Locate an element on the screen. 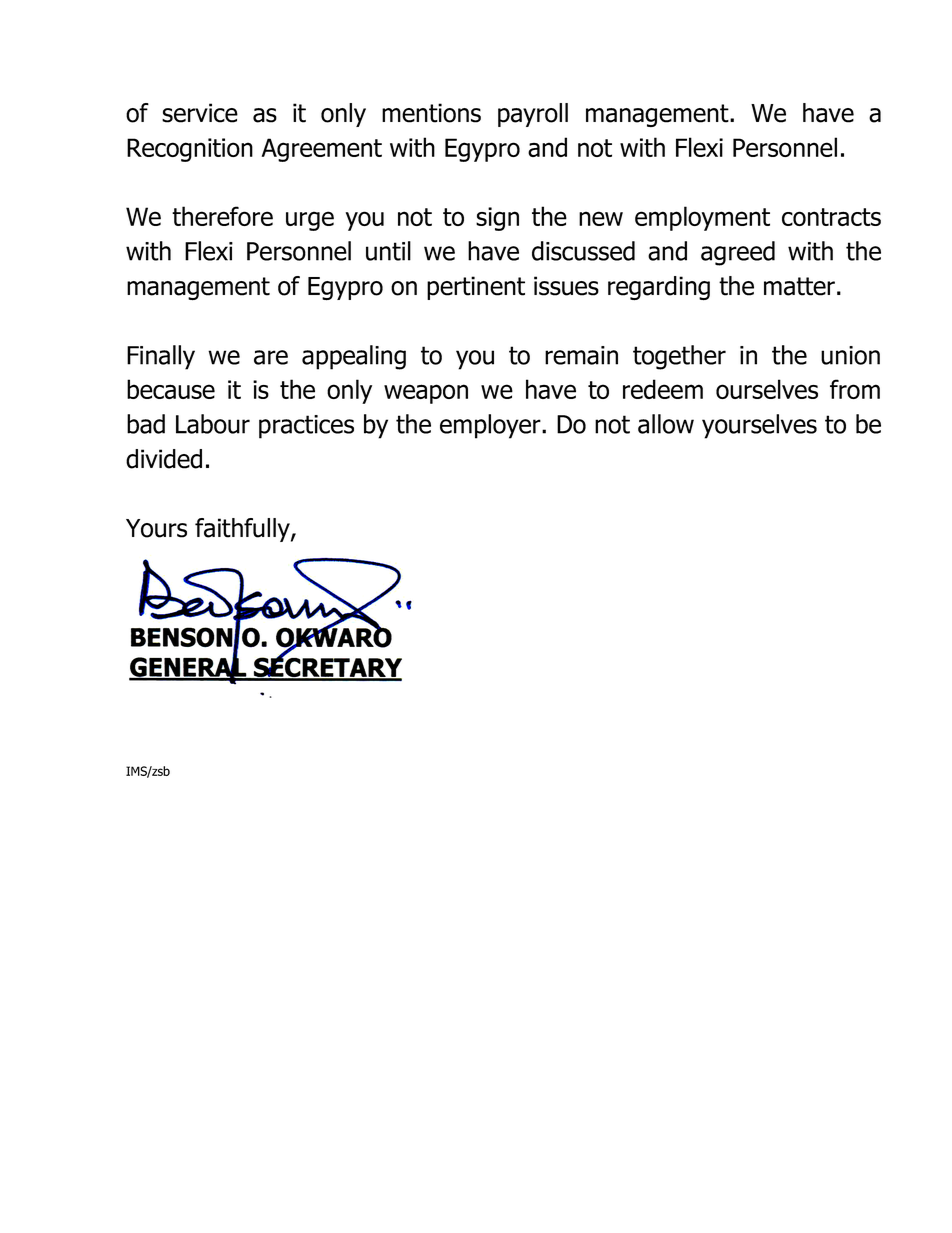 This screenshot has width=952, height=1233. service is located at coordinates (200, 113).
